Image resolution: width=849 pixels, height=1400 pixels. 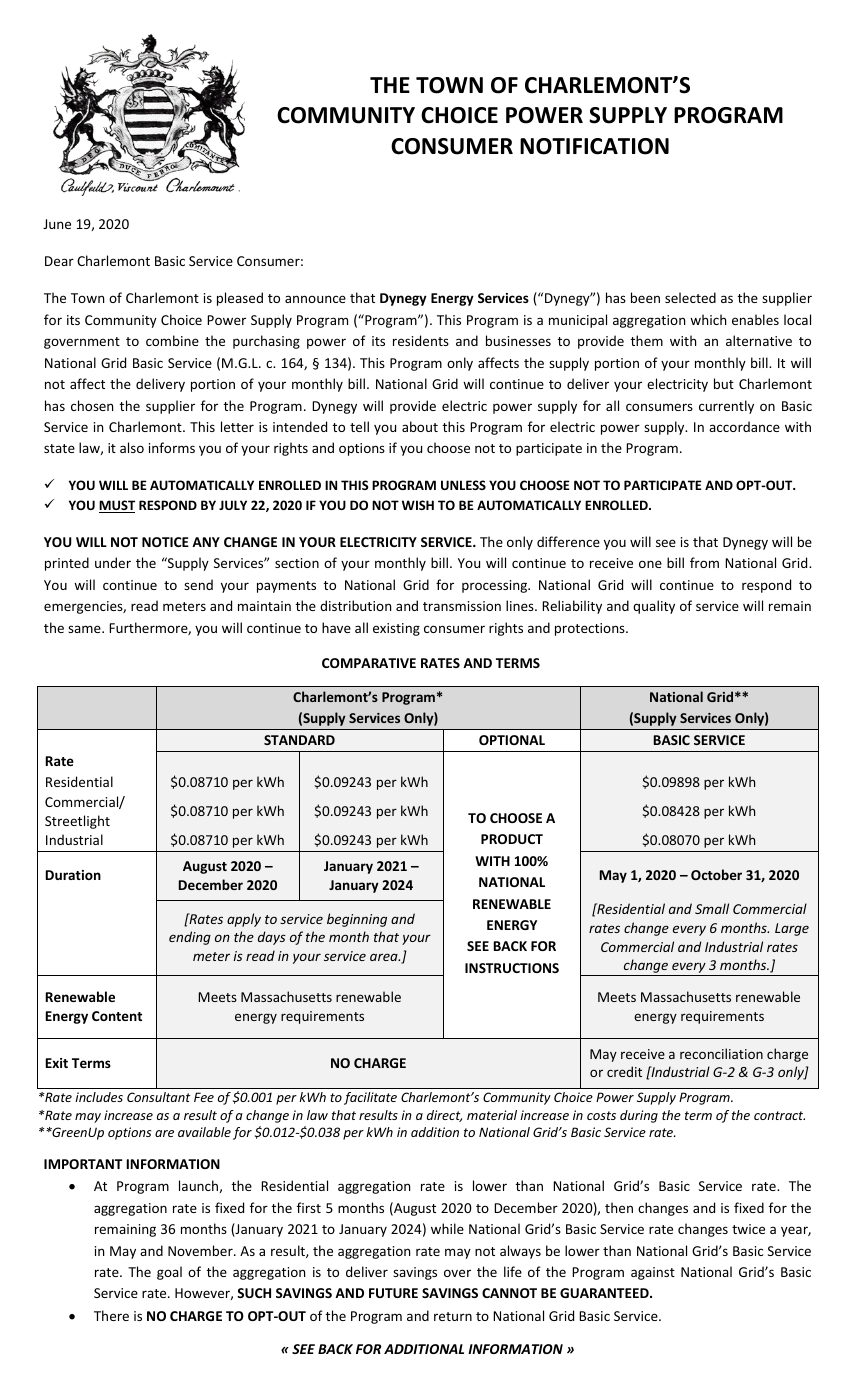 What do you see at coordinates (704, 562) in the screenshot?
I see `from` at bounding box center [704, 562].
